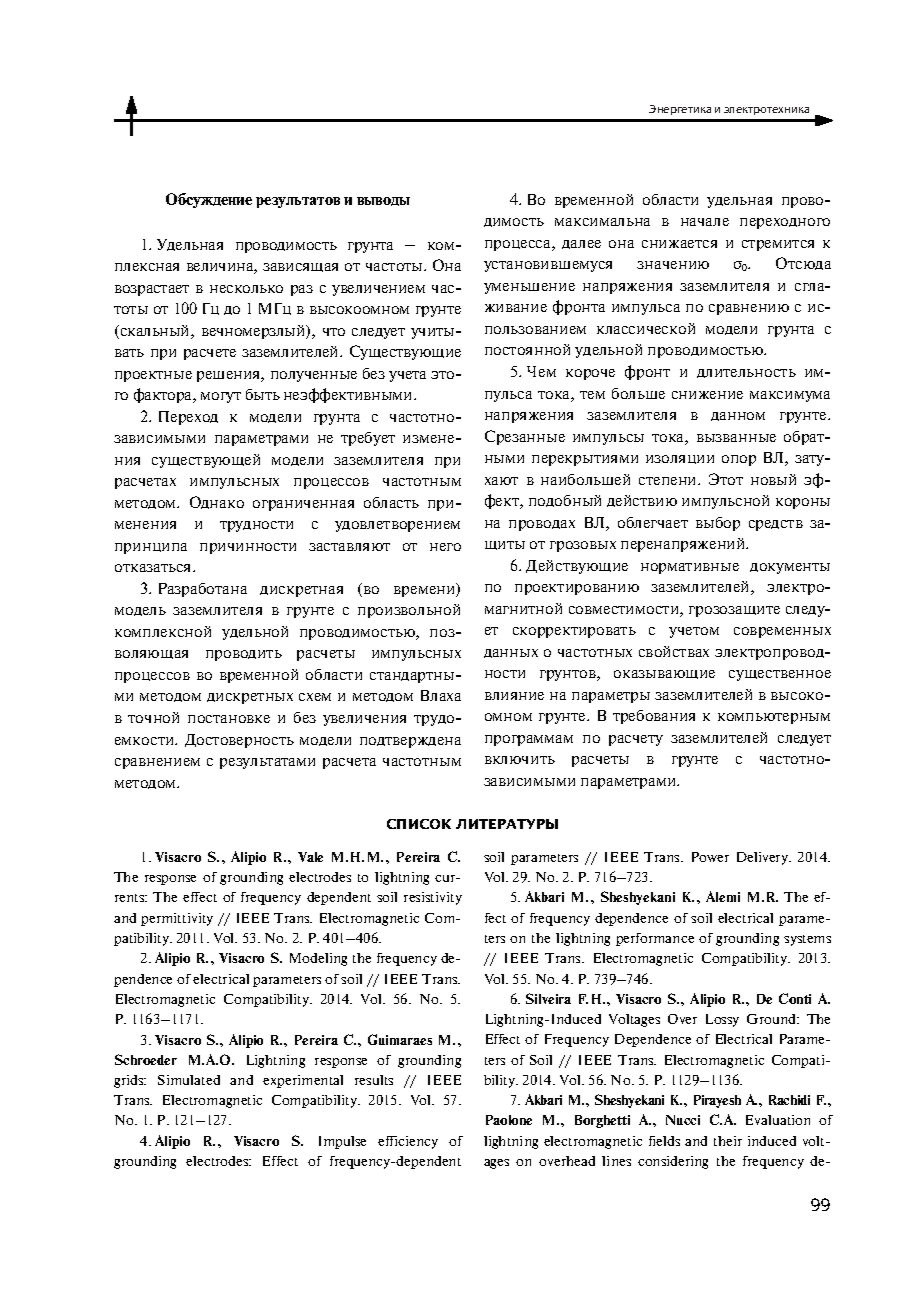 The width and height of the page is (924, 1308). I want to click on Modeling, so click(318, 959).
